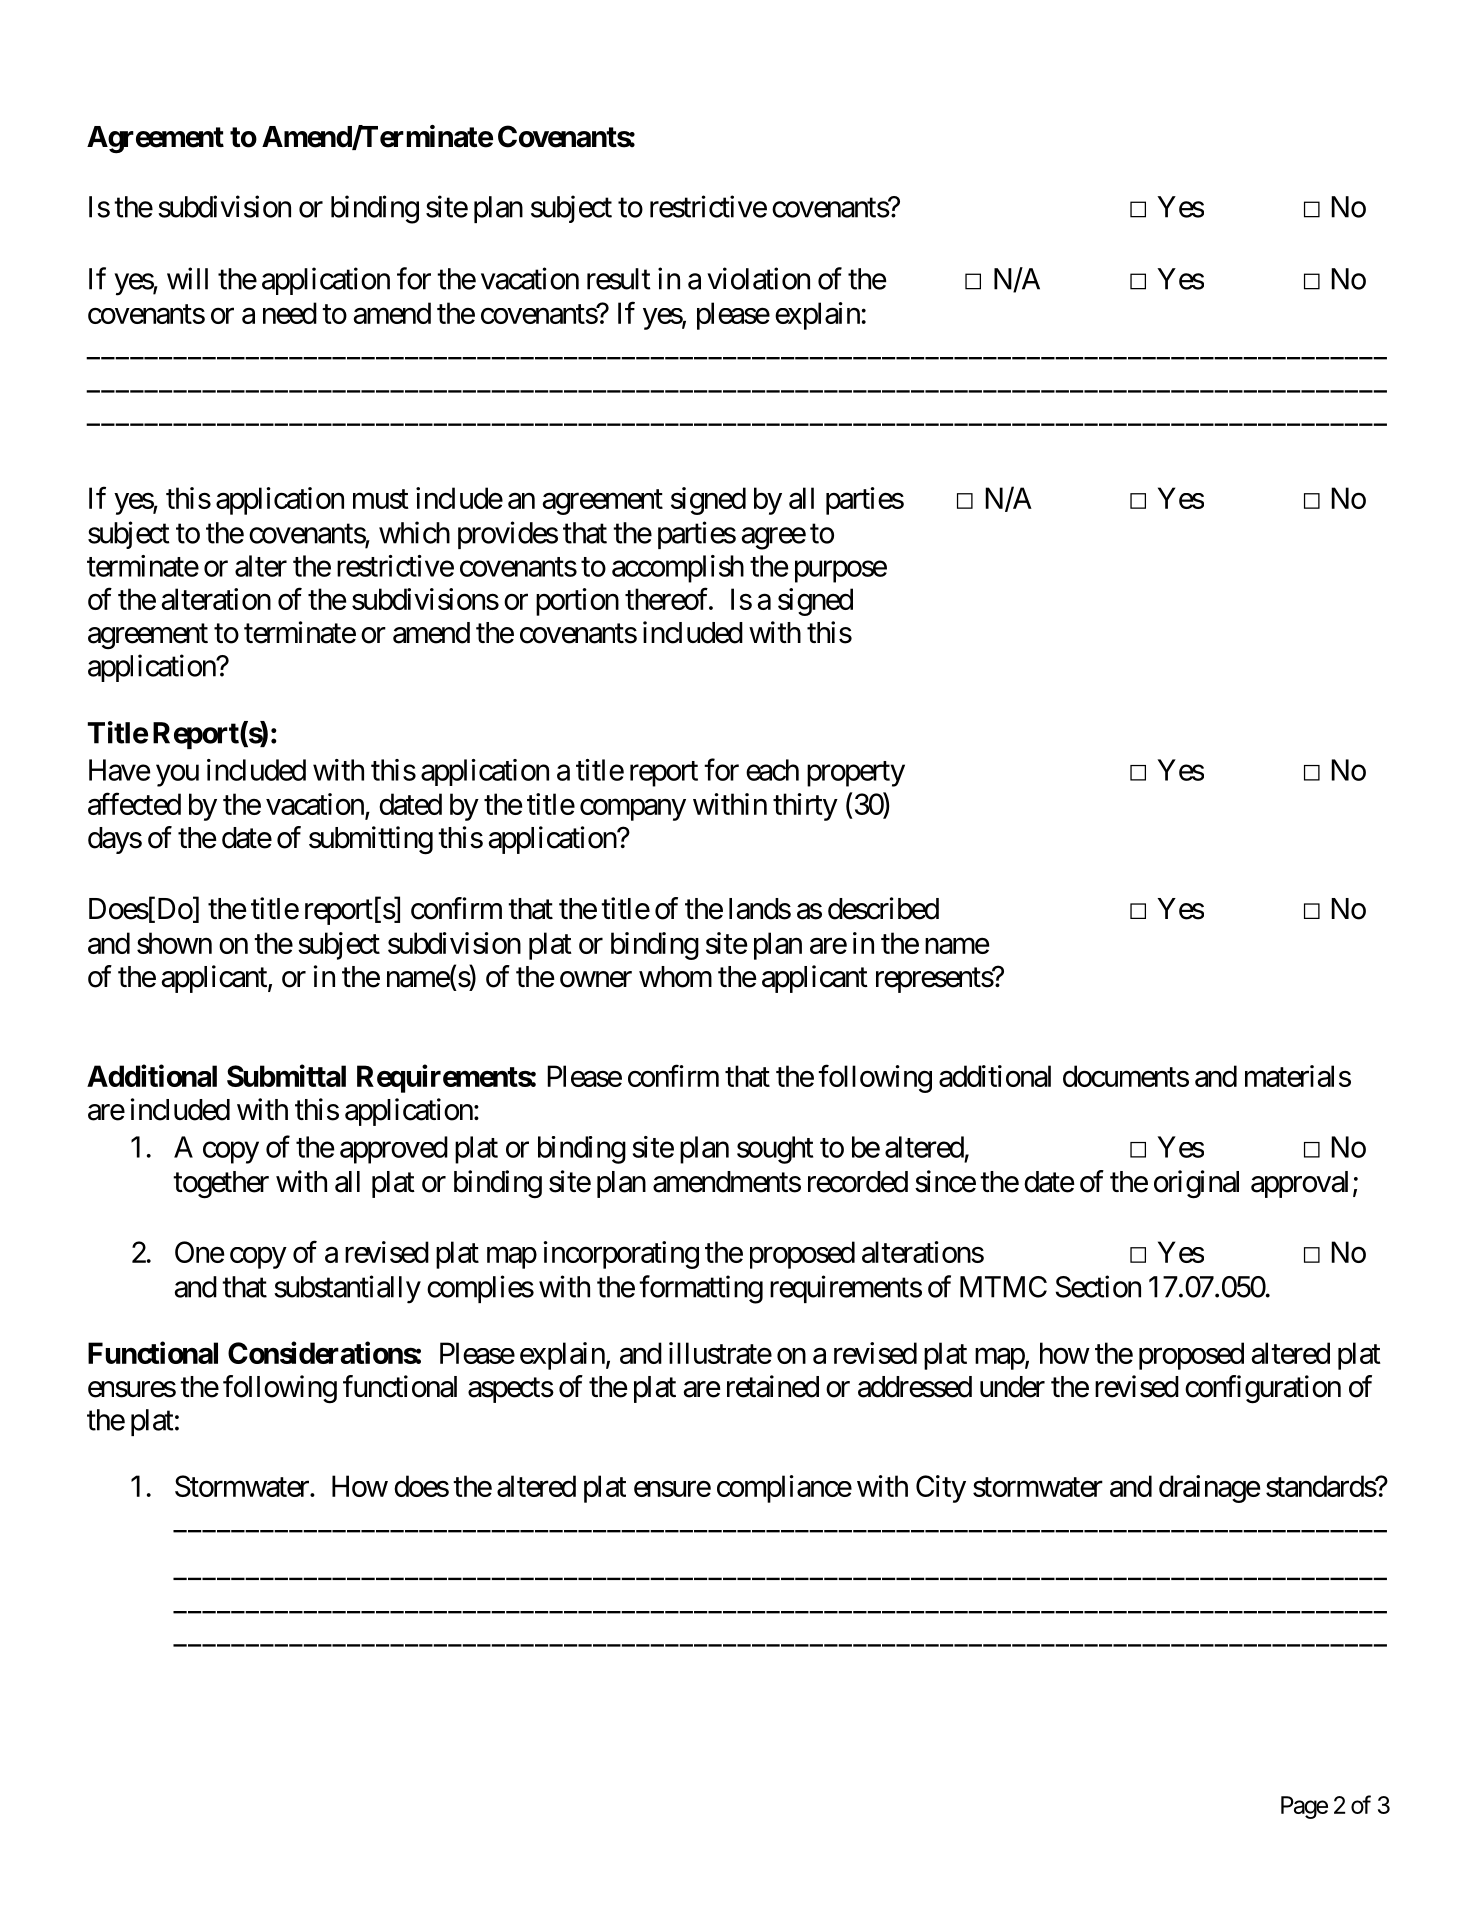  Describe the element at coordinates (347, 1289) in the screenshot. I see `substantially` at that location.
